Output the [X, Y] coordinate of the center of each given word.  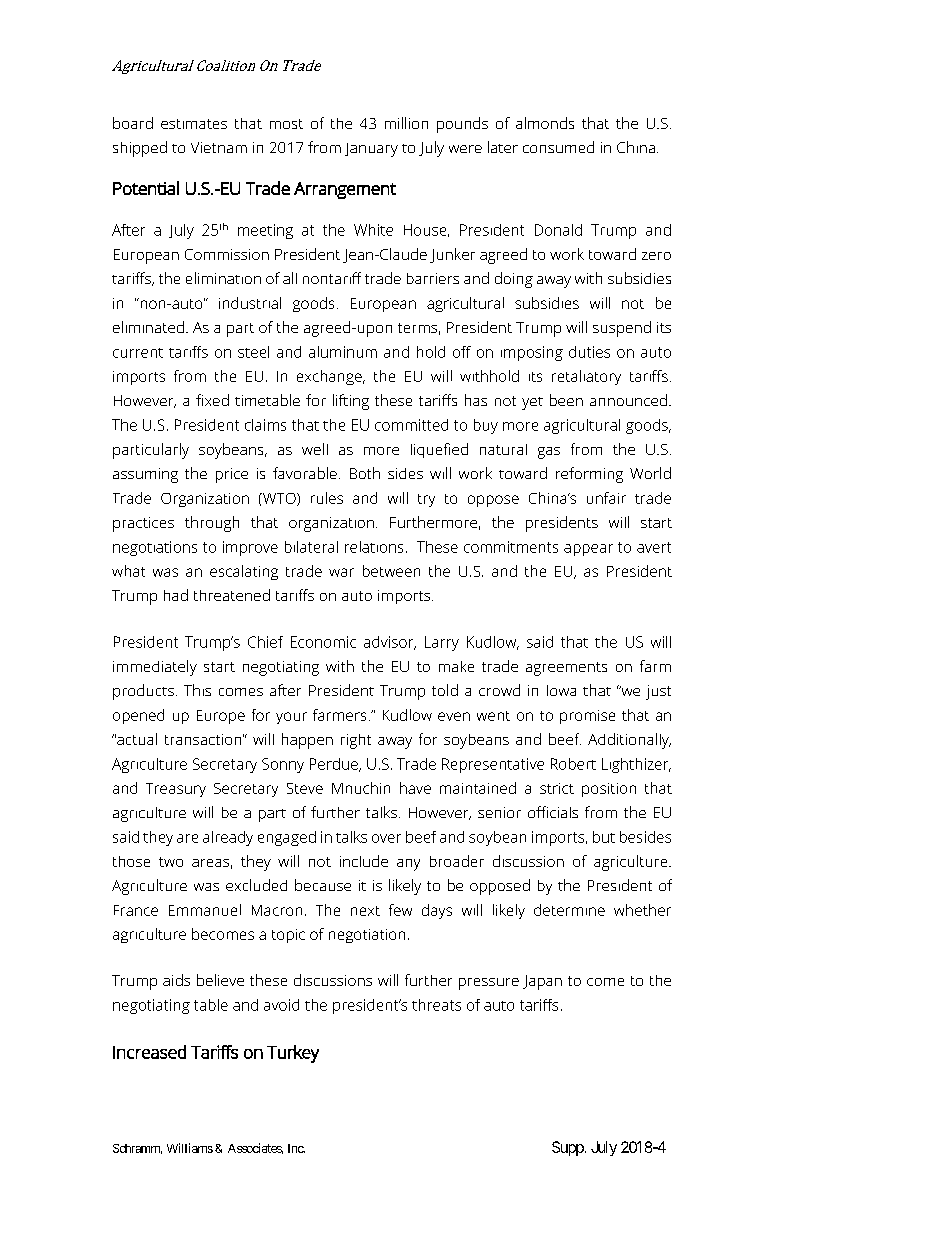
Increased [149, 1052]
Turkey [293, 1054]
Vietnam [219, 147]
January [371, 150]
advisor [390, 643]
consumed [558, 147]
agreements [566, 669]
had [176, 595]
